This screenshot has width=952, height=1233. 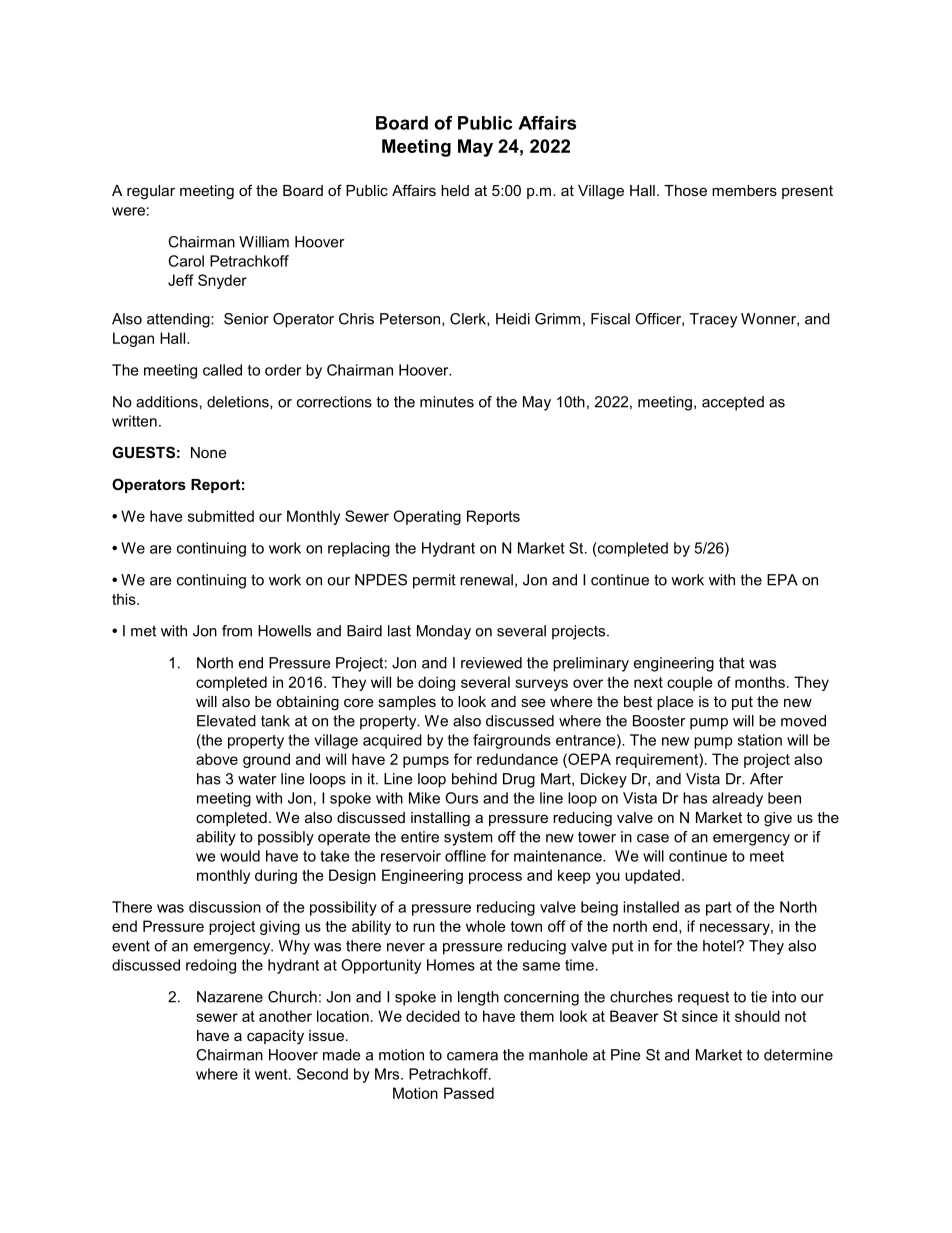 What do you see at coordinates (240, 856) in the screenshot?
I see `would` at bounding box center [240, 856].
